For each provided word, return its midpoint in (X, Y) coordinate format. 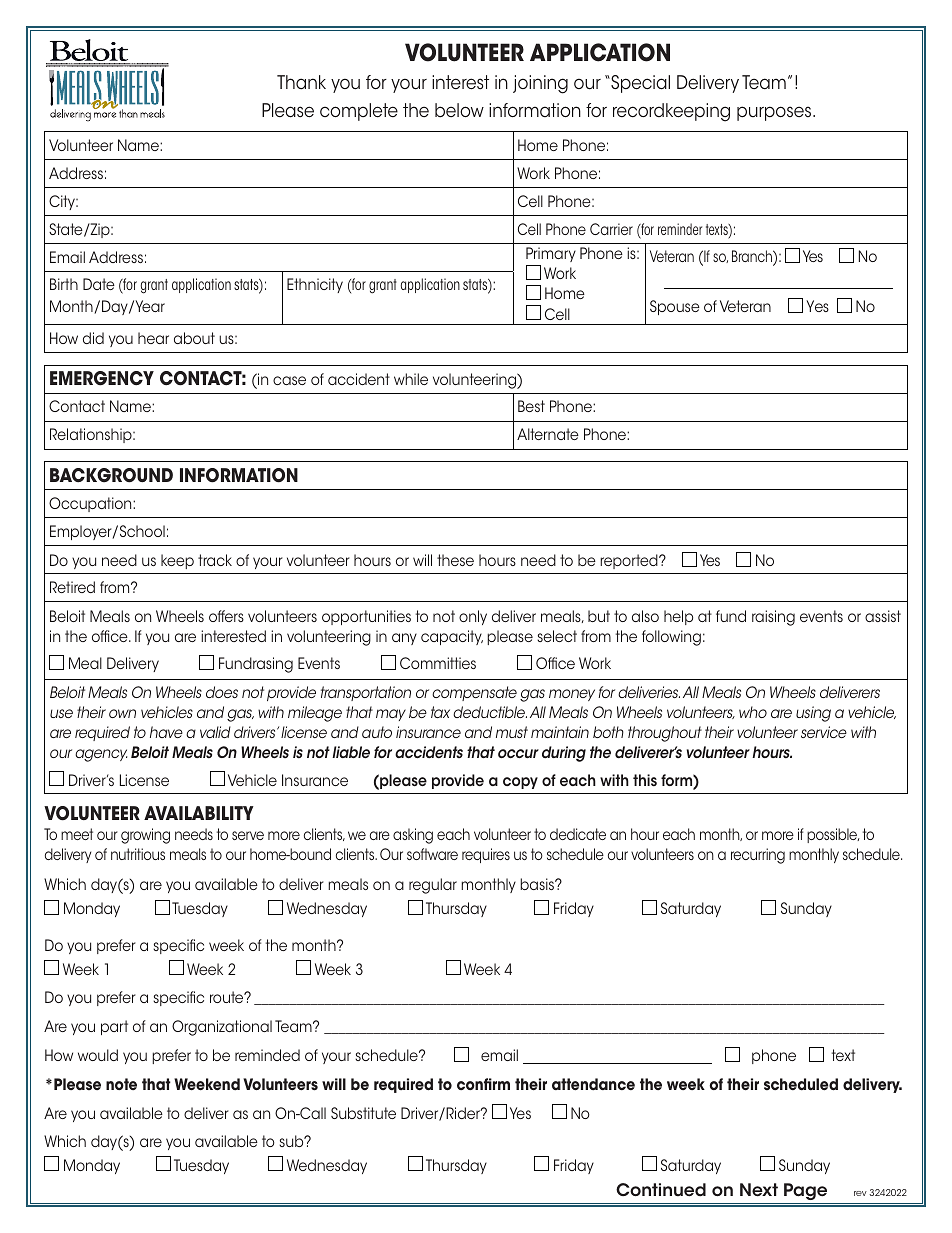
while (411, 379)
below (459, 110)
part (114, 1027)
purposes (775, 113)
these (455, 560)
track (215, 560)
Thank (301, 82)
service (824, 732)
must (512, 732)
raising (773, 618)
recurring (758, 856)
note (121, 1084)
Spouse (675, 307)
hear (153, 338)
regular (433, 886)
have (166, 732)
